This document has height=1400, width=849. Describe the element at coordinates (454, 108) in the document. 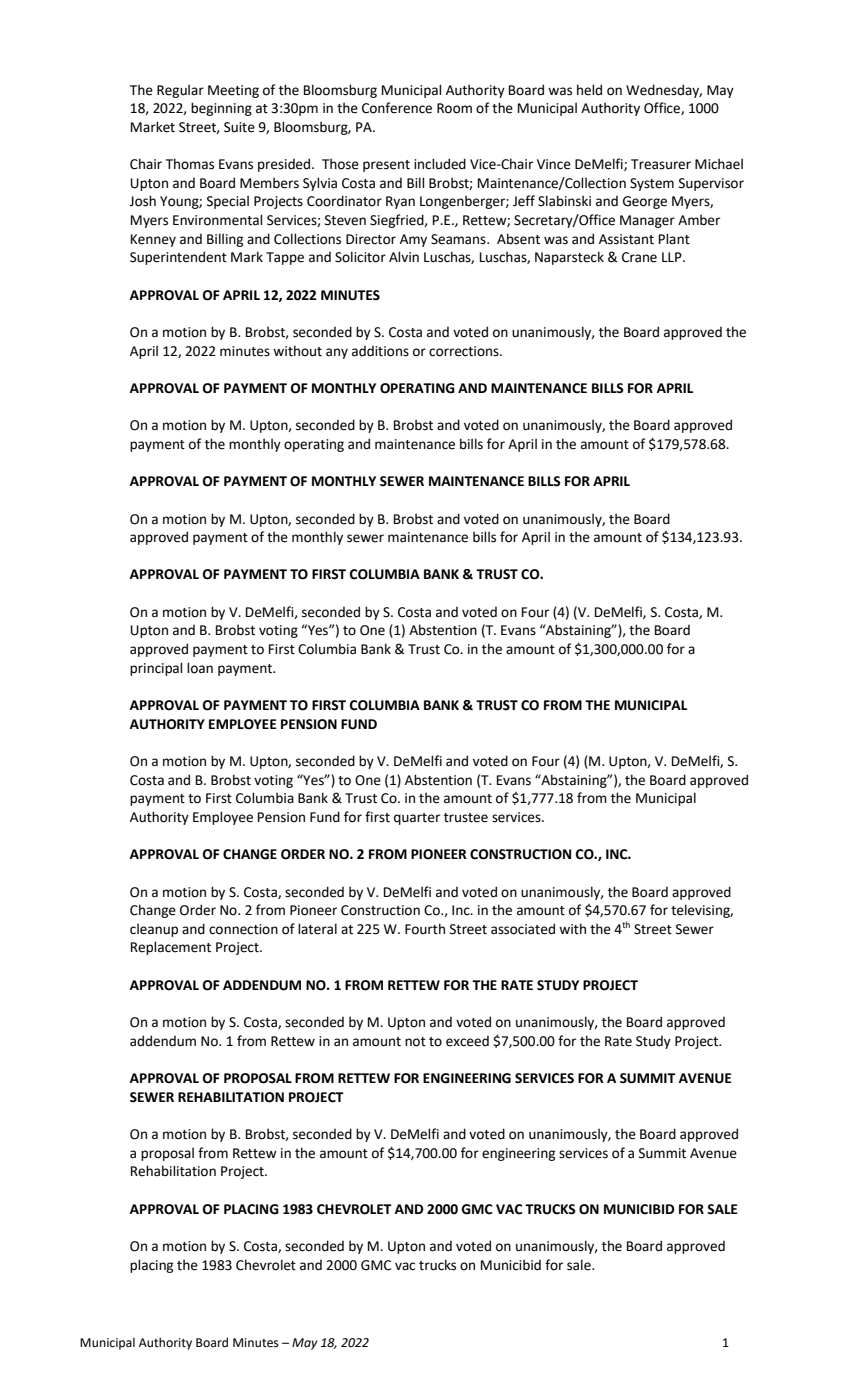

I see `Room` at that location.
